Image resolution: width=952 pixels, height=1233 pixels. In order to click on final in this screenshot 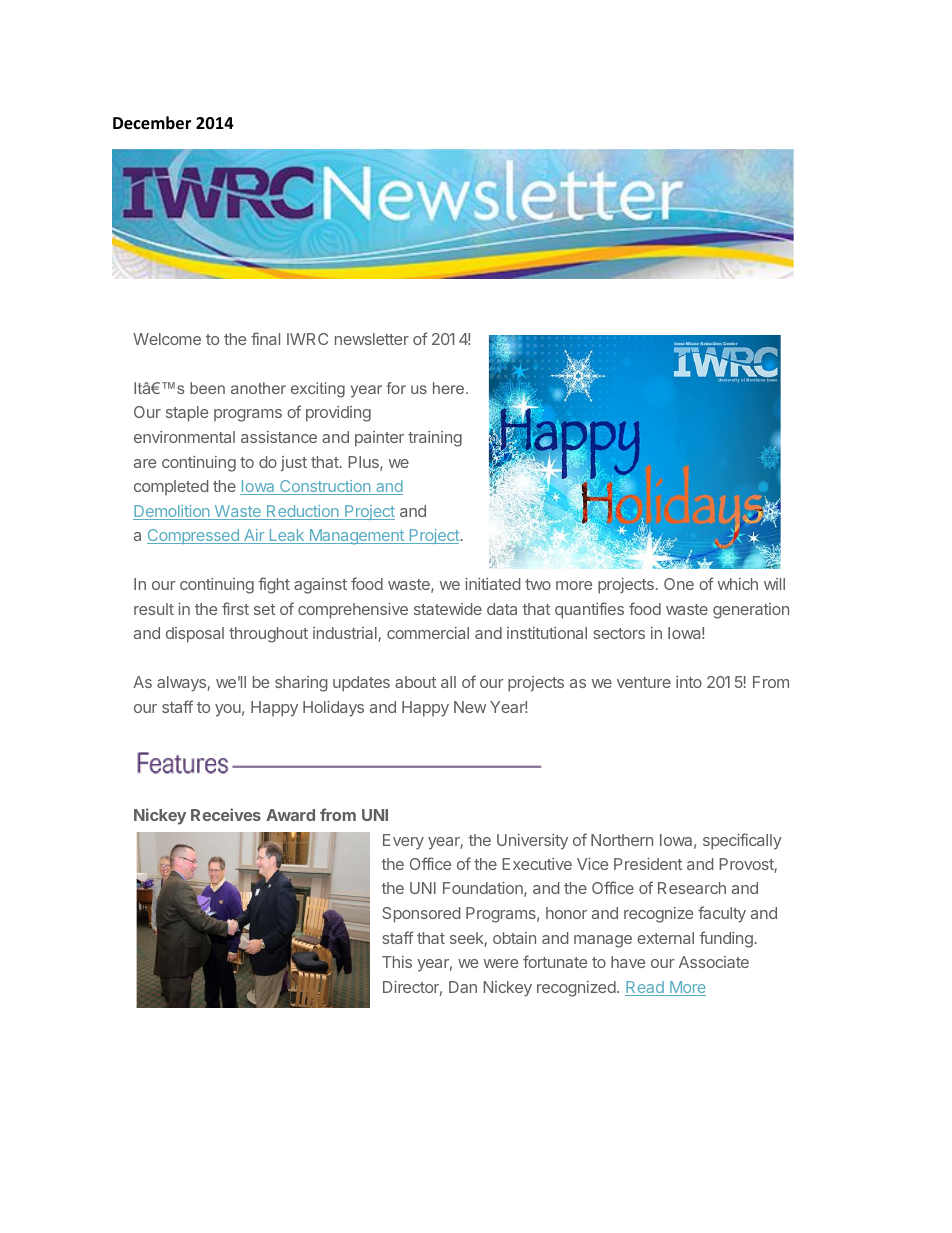, I will do `click(265, 338)`.
